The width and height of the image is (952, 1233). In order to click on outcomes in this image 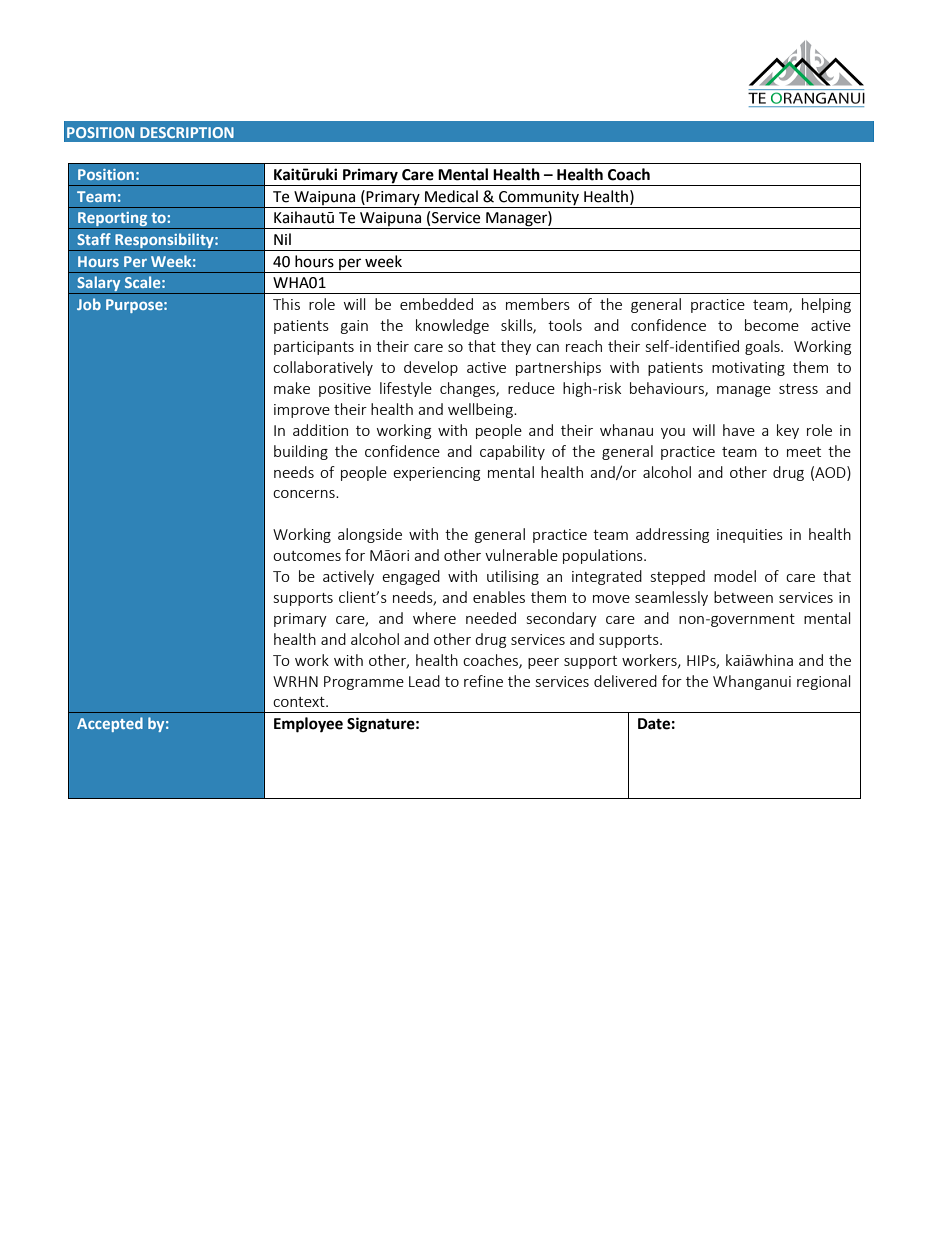, I will do `click(307, 556)`.
